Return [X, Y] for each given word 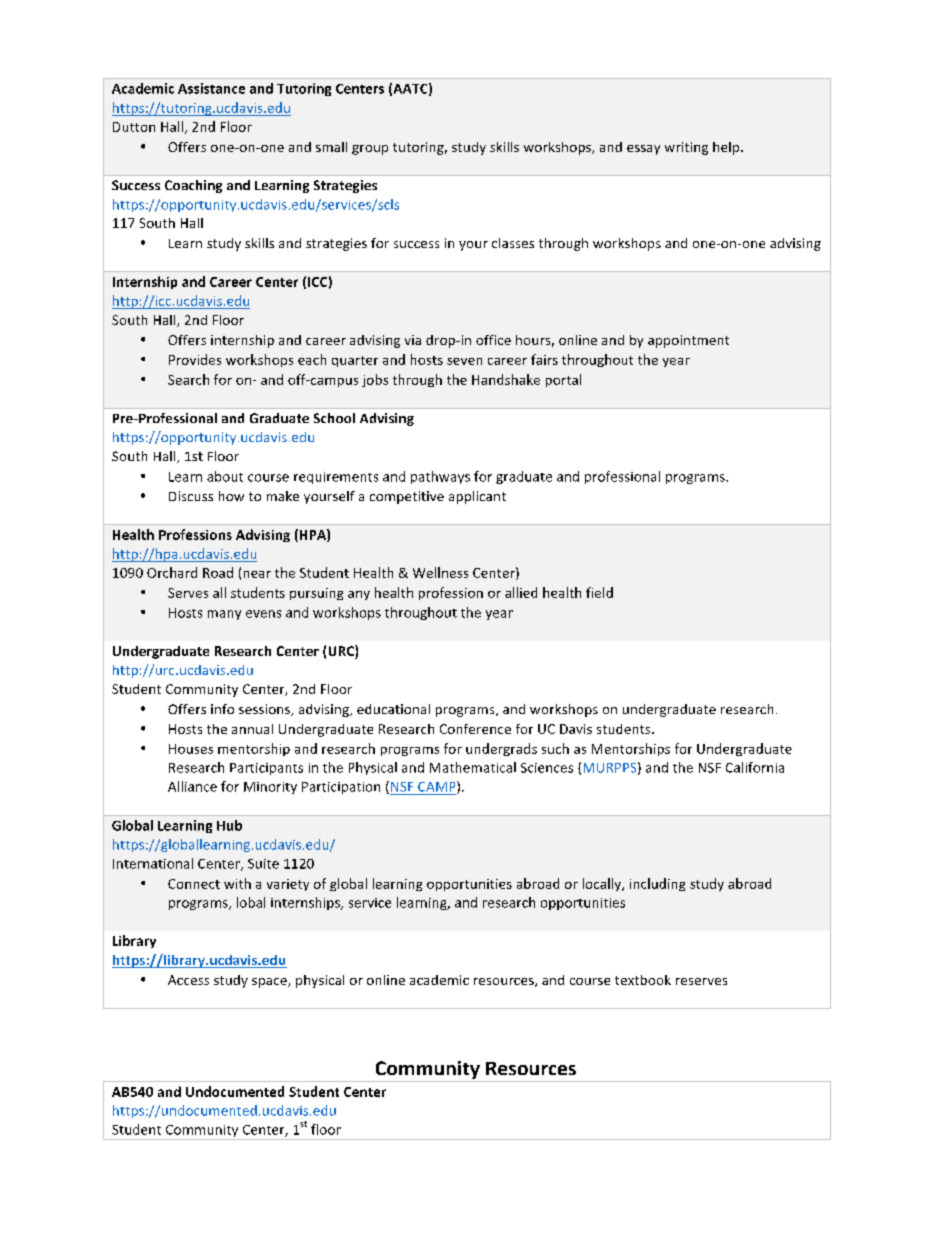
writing [686, 148]
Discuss [191, 496]
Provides [195, 359]
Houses [191, 749]
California [755, 767]
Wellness [440, 572]
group [370, 150]
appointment [688, 341]
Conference [475, 729]
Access [188, 980]
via [413, 340]
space [270, 983]
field [599, 592]
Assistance [211, 88]
